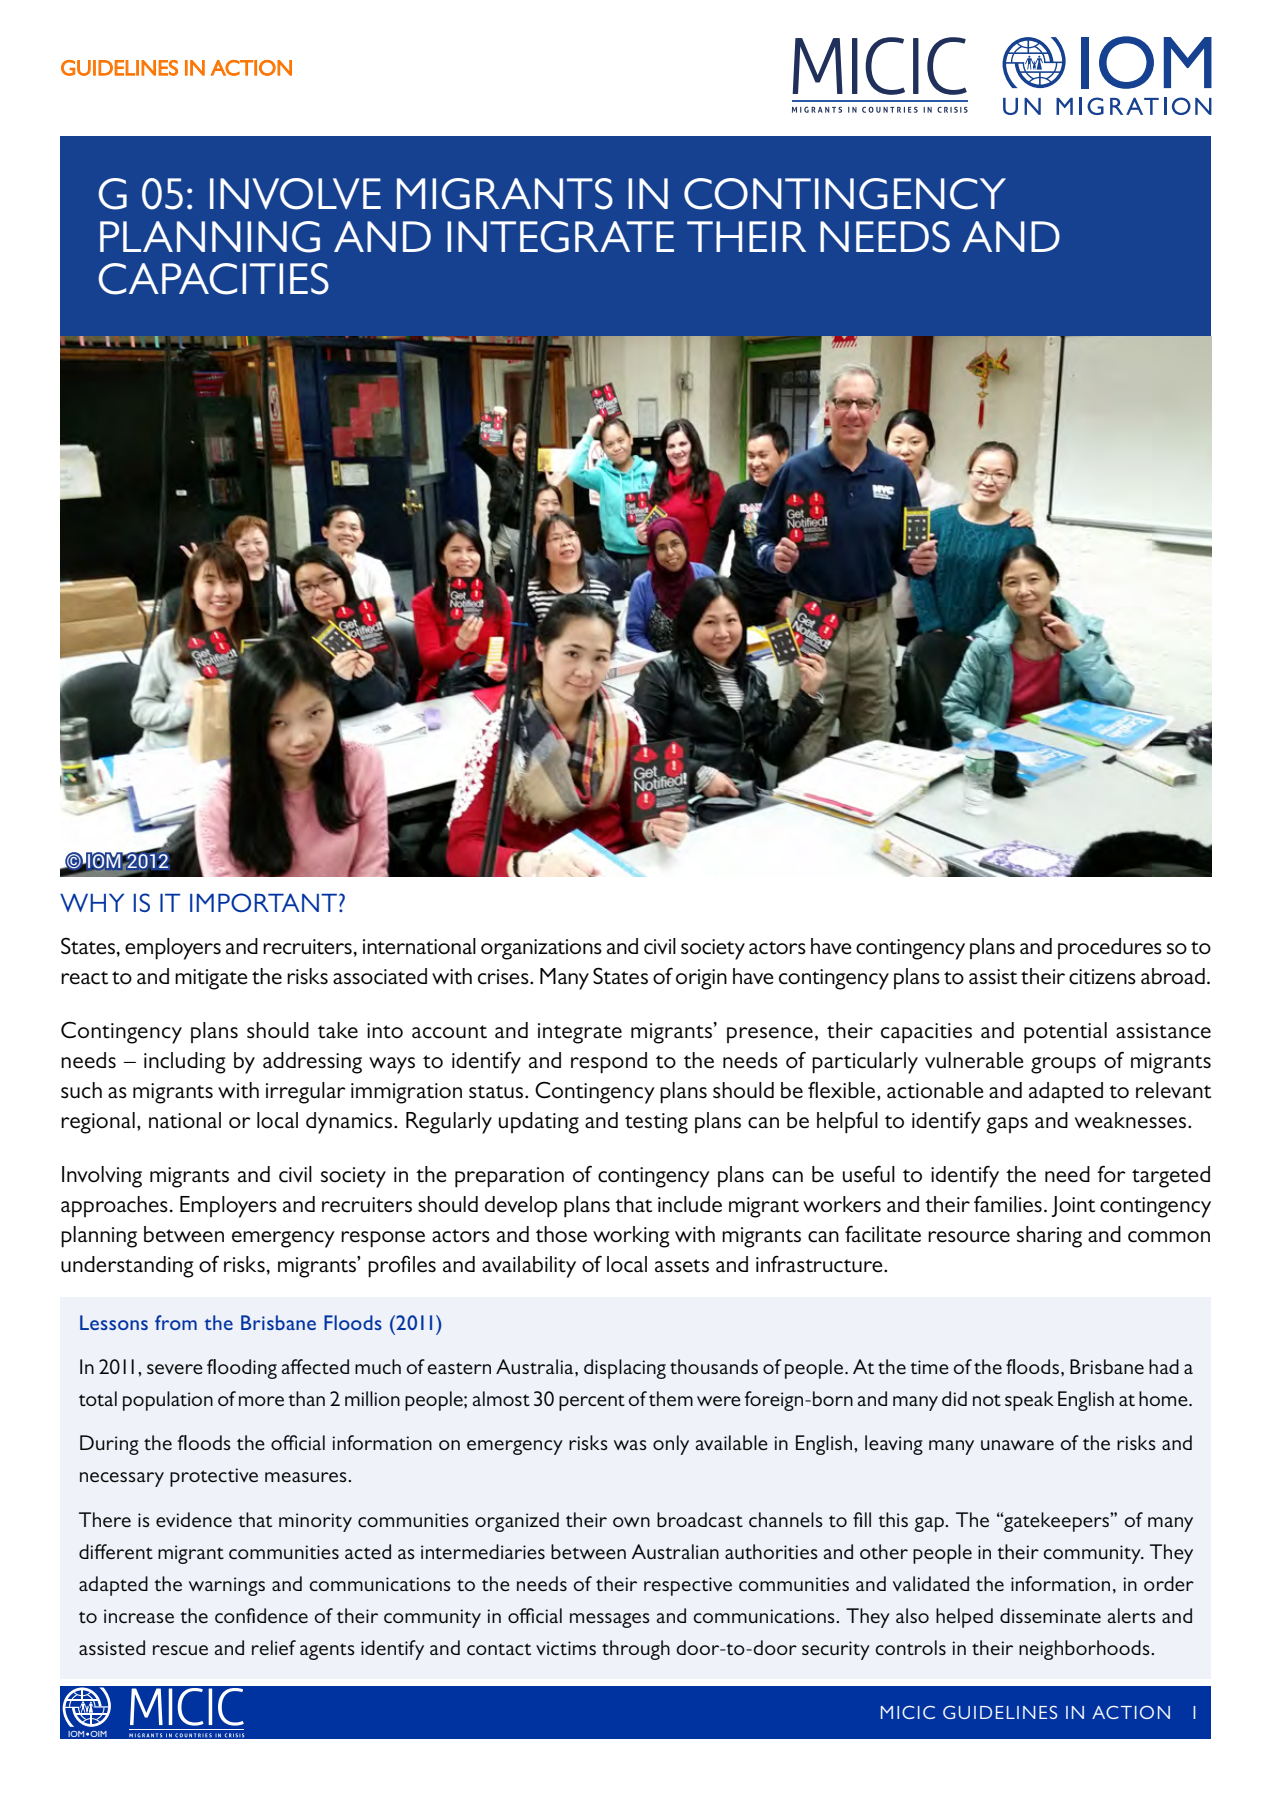 The image size is (1272, 1799). Describe the element at coordinates (176, 1322) in the page. I see `from` at that location.
